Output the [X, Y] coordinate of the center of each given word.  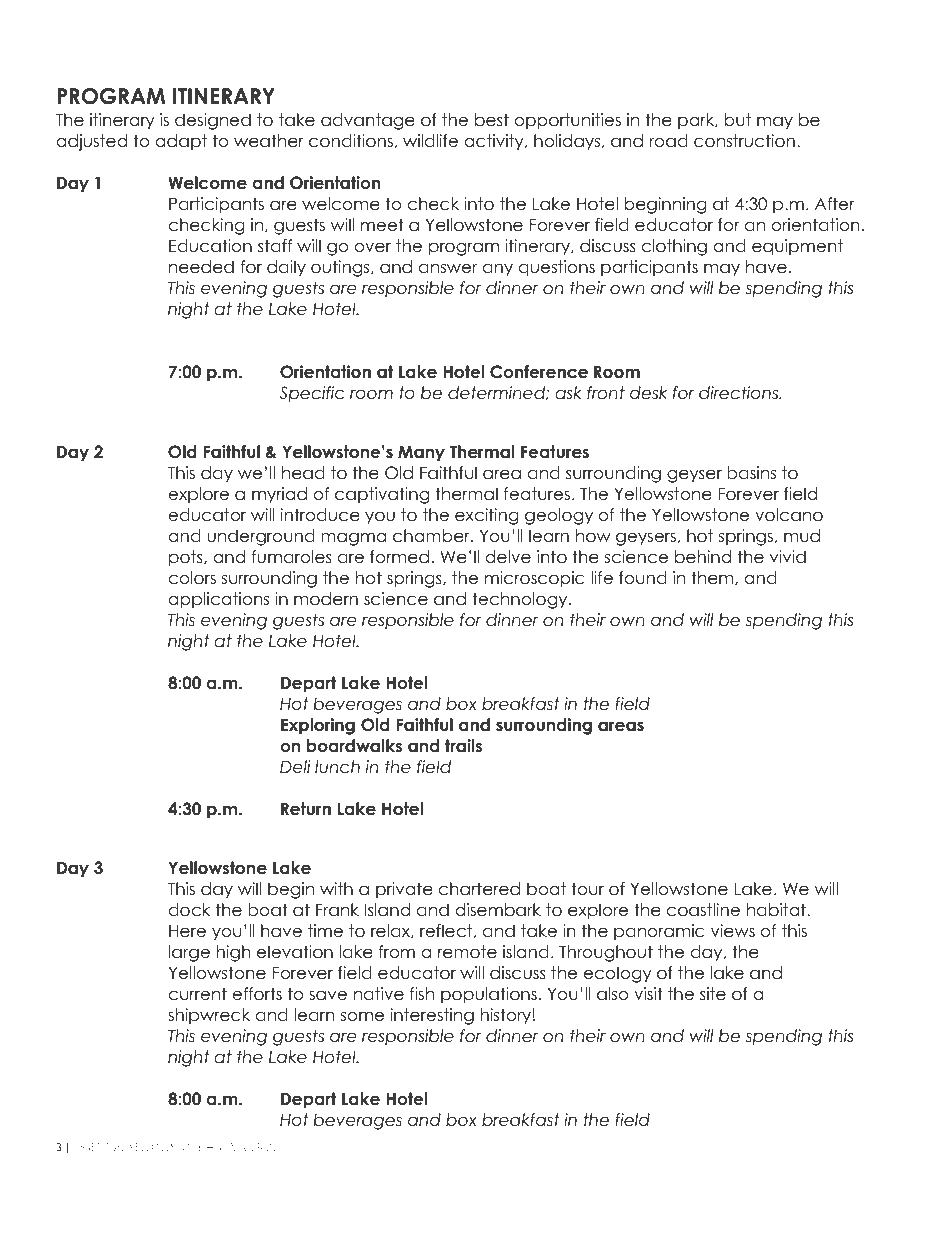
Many [421, 453]
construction [744, 141]
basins [751, 473]
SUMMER [240, 1147]
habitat [777, 910]
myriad [279, 495]
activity [495, 142]
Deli [295, 767]
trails [463, 746]
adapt [181, 142]
